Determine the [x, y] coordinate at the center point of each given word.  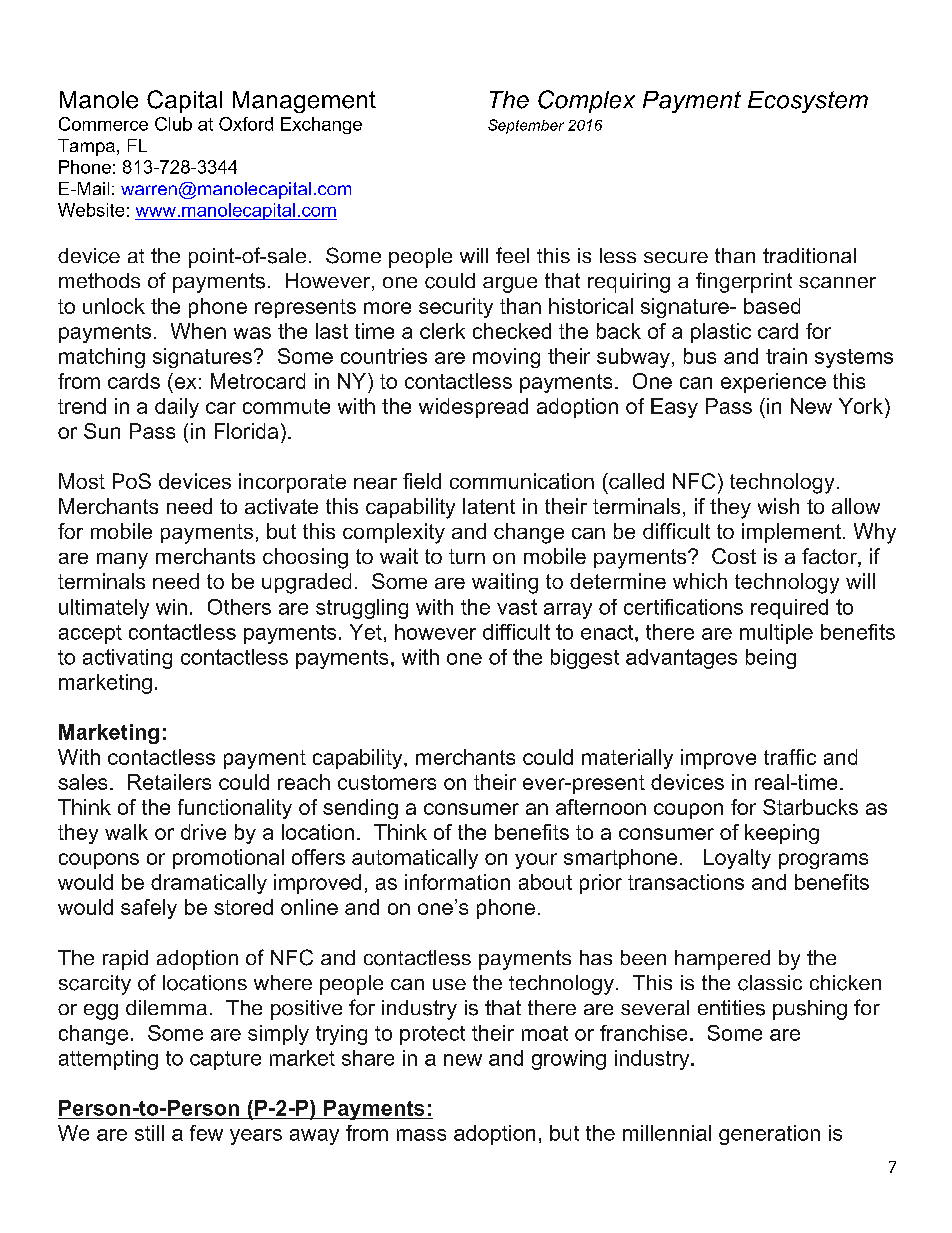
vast [517, 607]
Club [173, 124]
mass [421, 1135]
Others [239, 607]
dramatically [209, 884]
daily [177, 408]
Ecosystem [808, 102]
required [789, 609]
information [457, 882]
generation [769, 1135]
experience [773, 383]
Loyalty [737, 859]
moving [506, 358]
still [149, 1133]
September [526, 126]
